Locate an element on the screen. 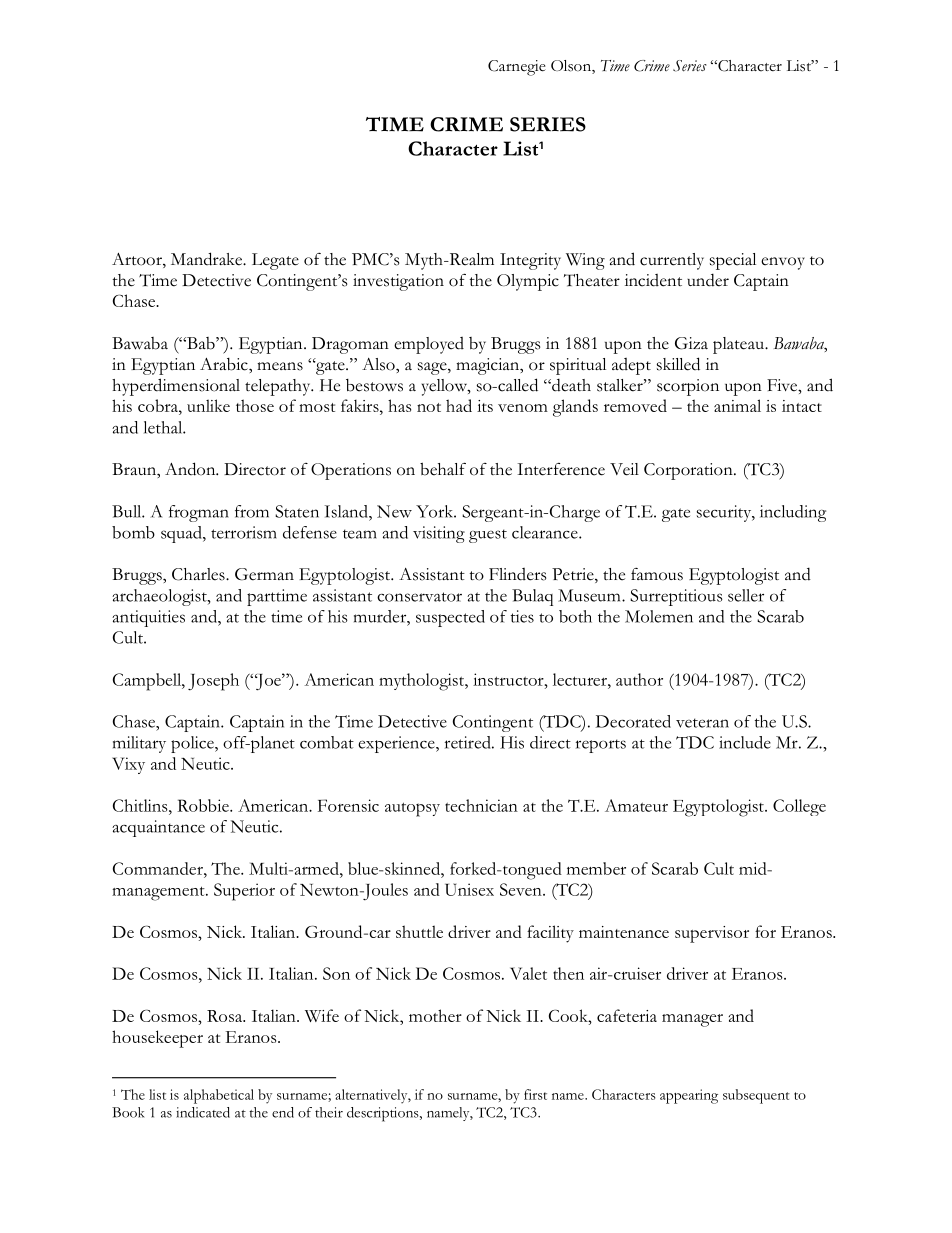 The width and height of the screenshot is (952, 1233). police is located at coordinates (193, 744).
